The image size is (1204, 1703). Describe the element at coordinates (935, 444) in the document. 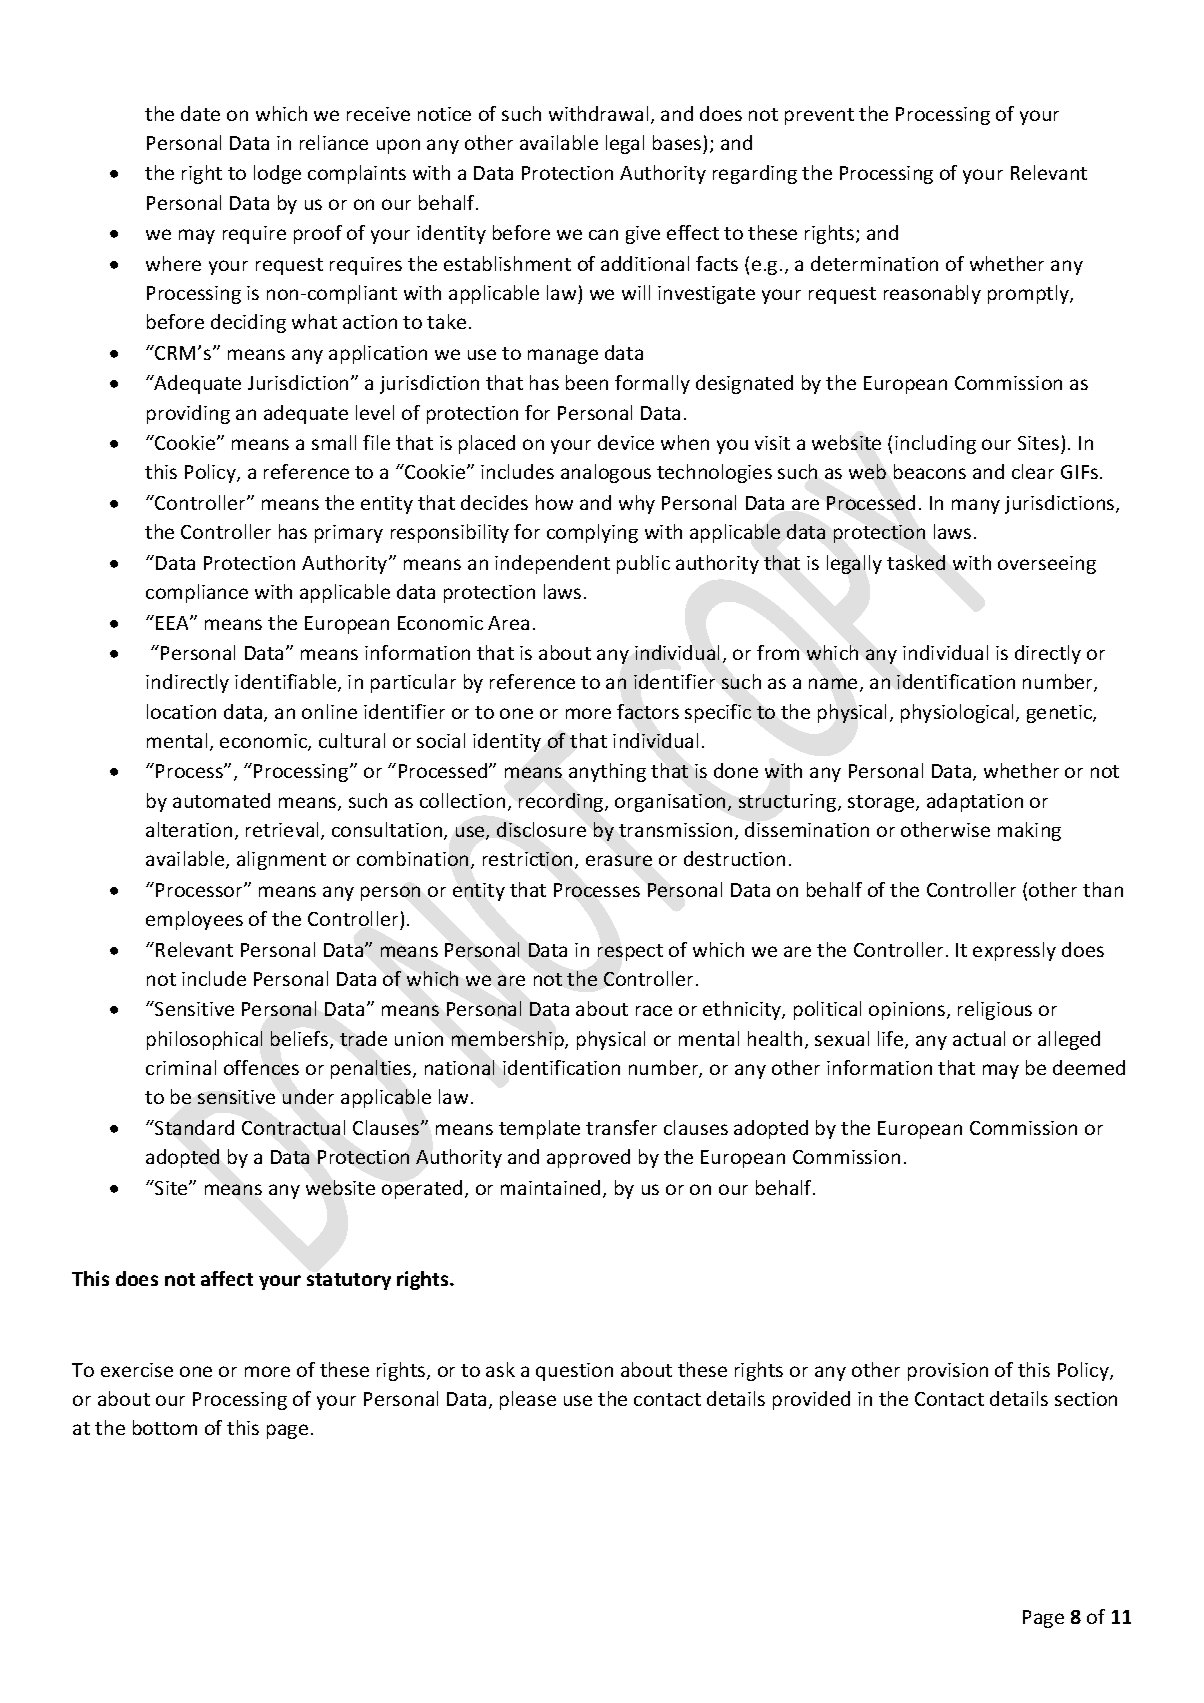

I see `including` at that location.
